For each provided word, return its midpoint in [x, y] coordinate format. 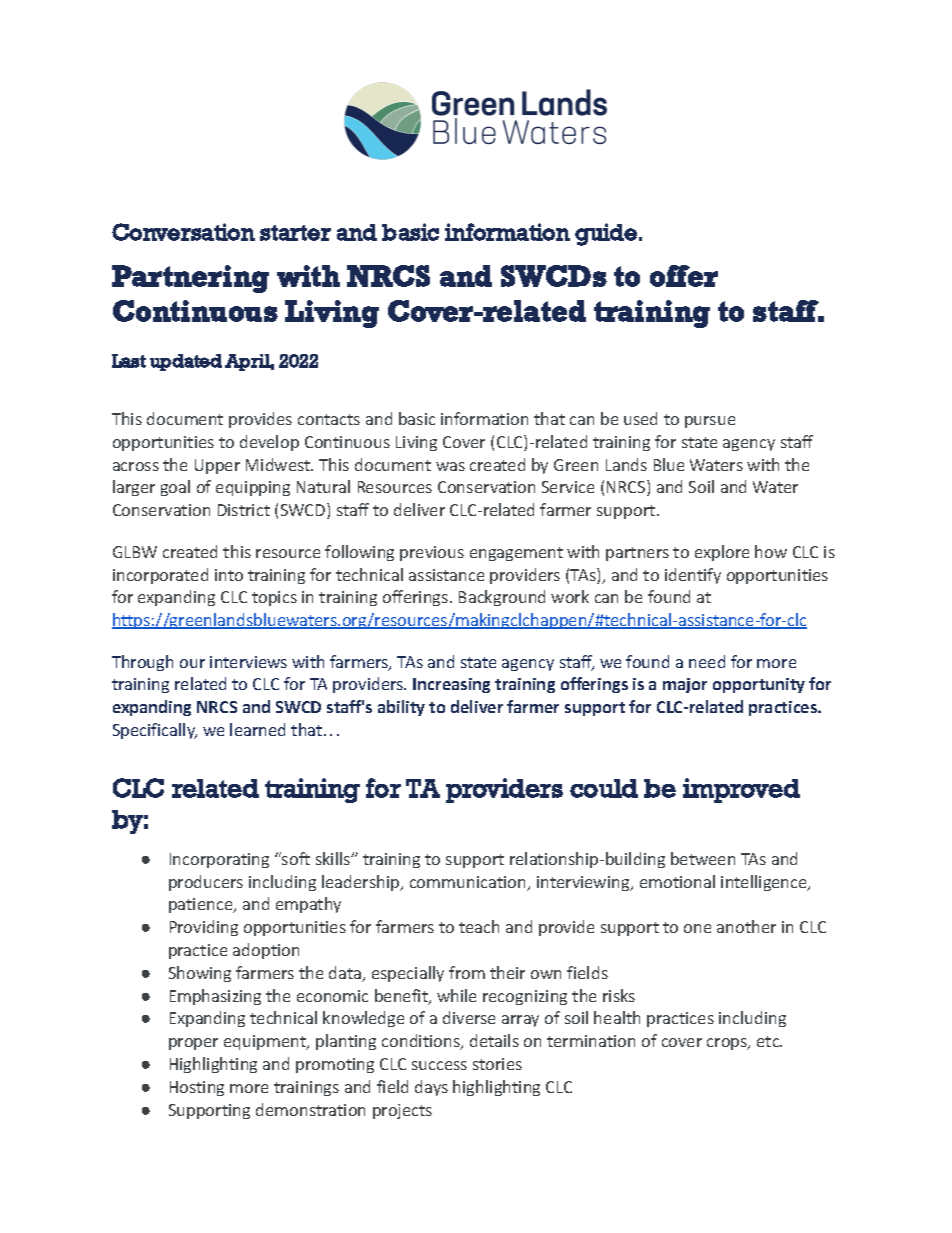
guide [607, 234]
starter [295, 233]
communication [469, 883]
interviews [248, 662]
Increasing [451, 685]
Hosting [197, 1088]
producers [206, 883]
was [450, 466]
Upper [217, 466]
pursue [710, 422]
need [707, 661]
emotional [677, 881]
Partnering [190, 279]
